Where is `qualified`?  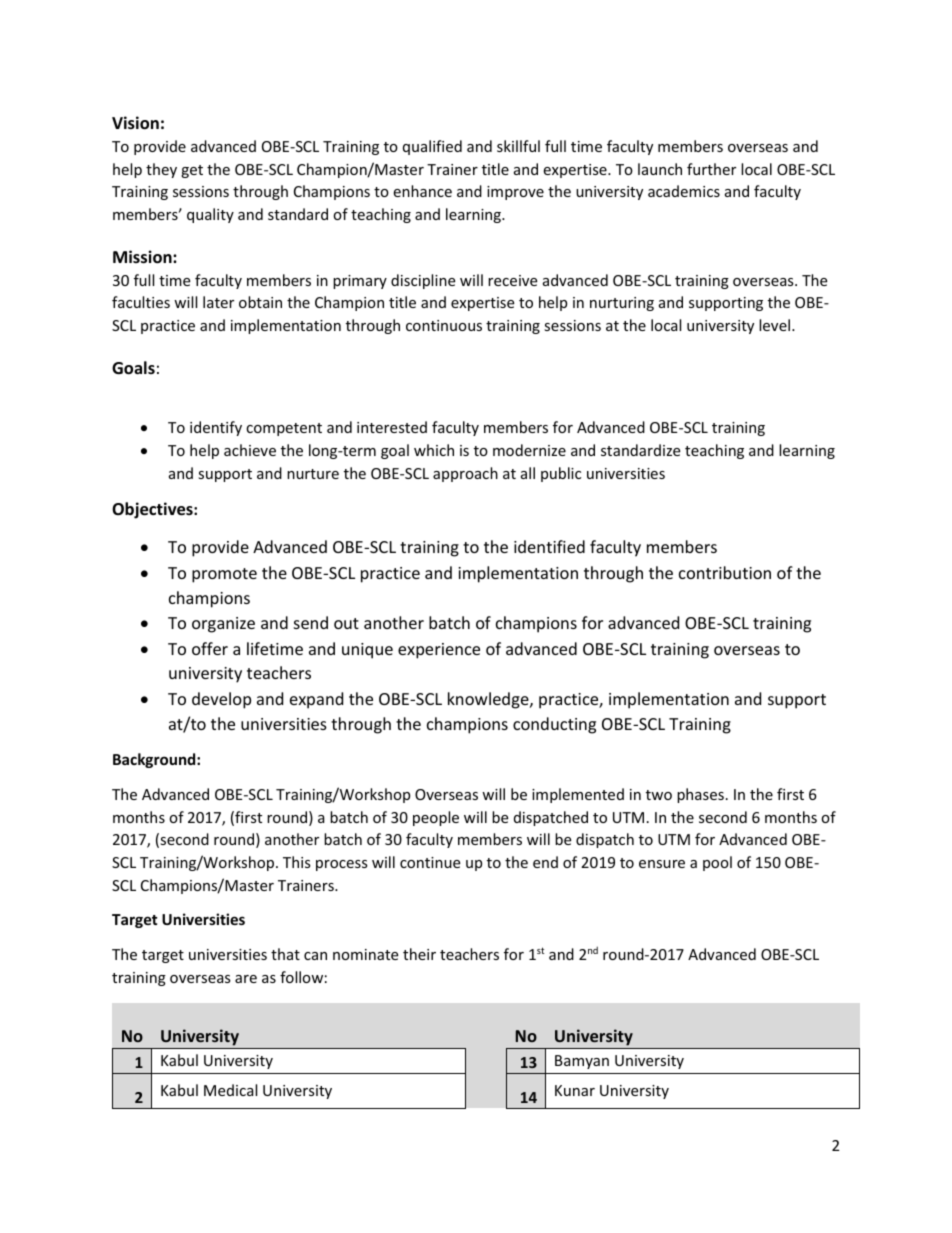 qualified is located at coordinates (432, 147).
